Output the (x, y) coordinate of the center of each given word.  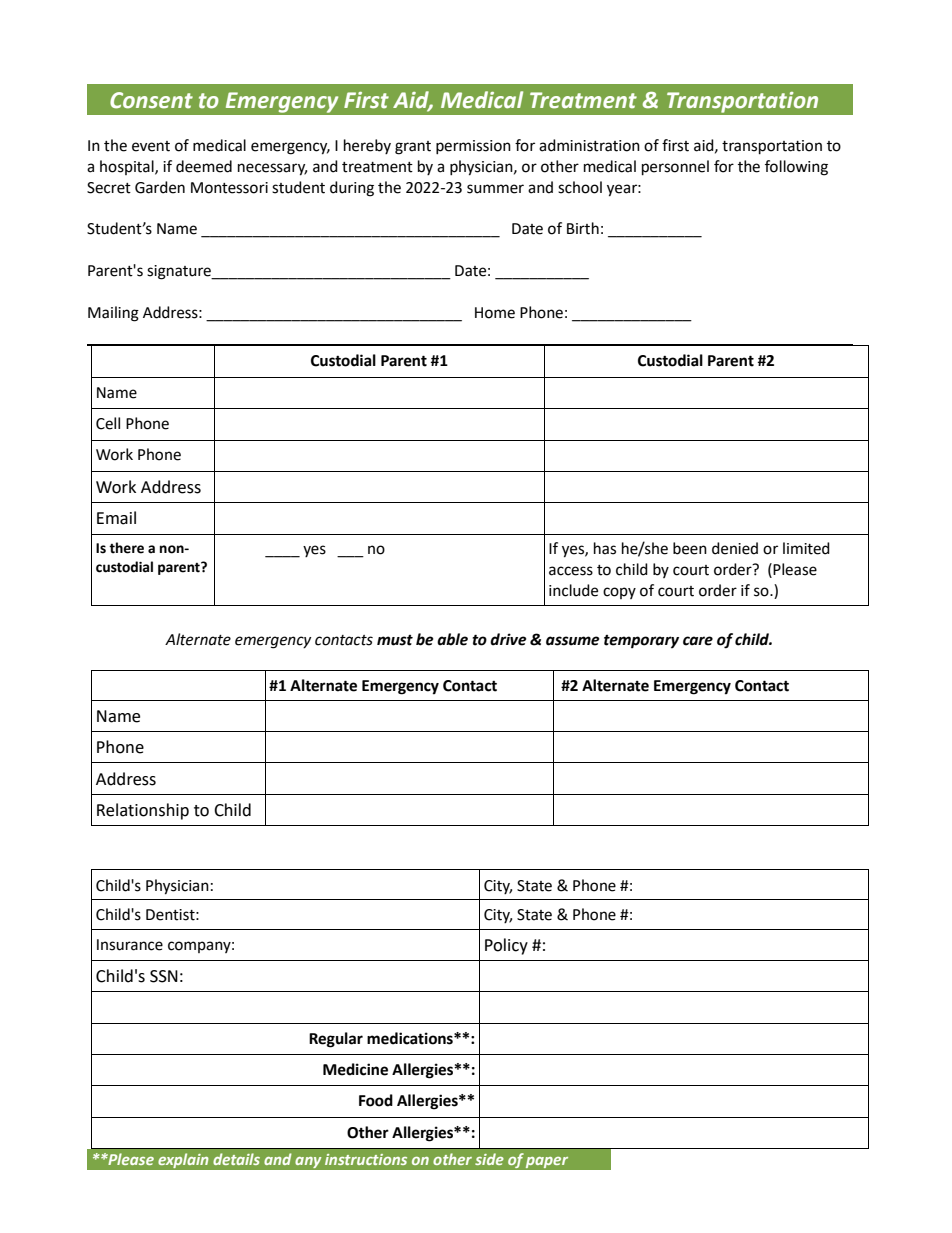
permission (473, 147)
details (236, 1159)
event (151, 146)
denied (735, 548)
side (489, 1159)
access (571, 571)
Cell (108, 423)
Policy (506, 946)
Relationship (143, 811)
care (698, 641)
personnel (675, 168)
